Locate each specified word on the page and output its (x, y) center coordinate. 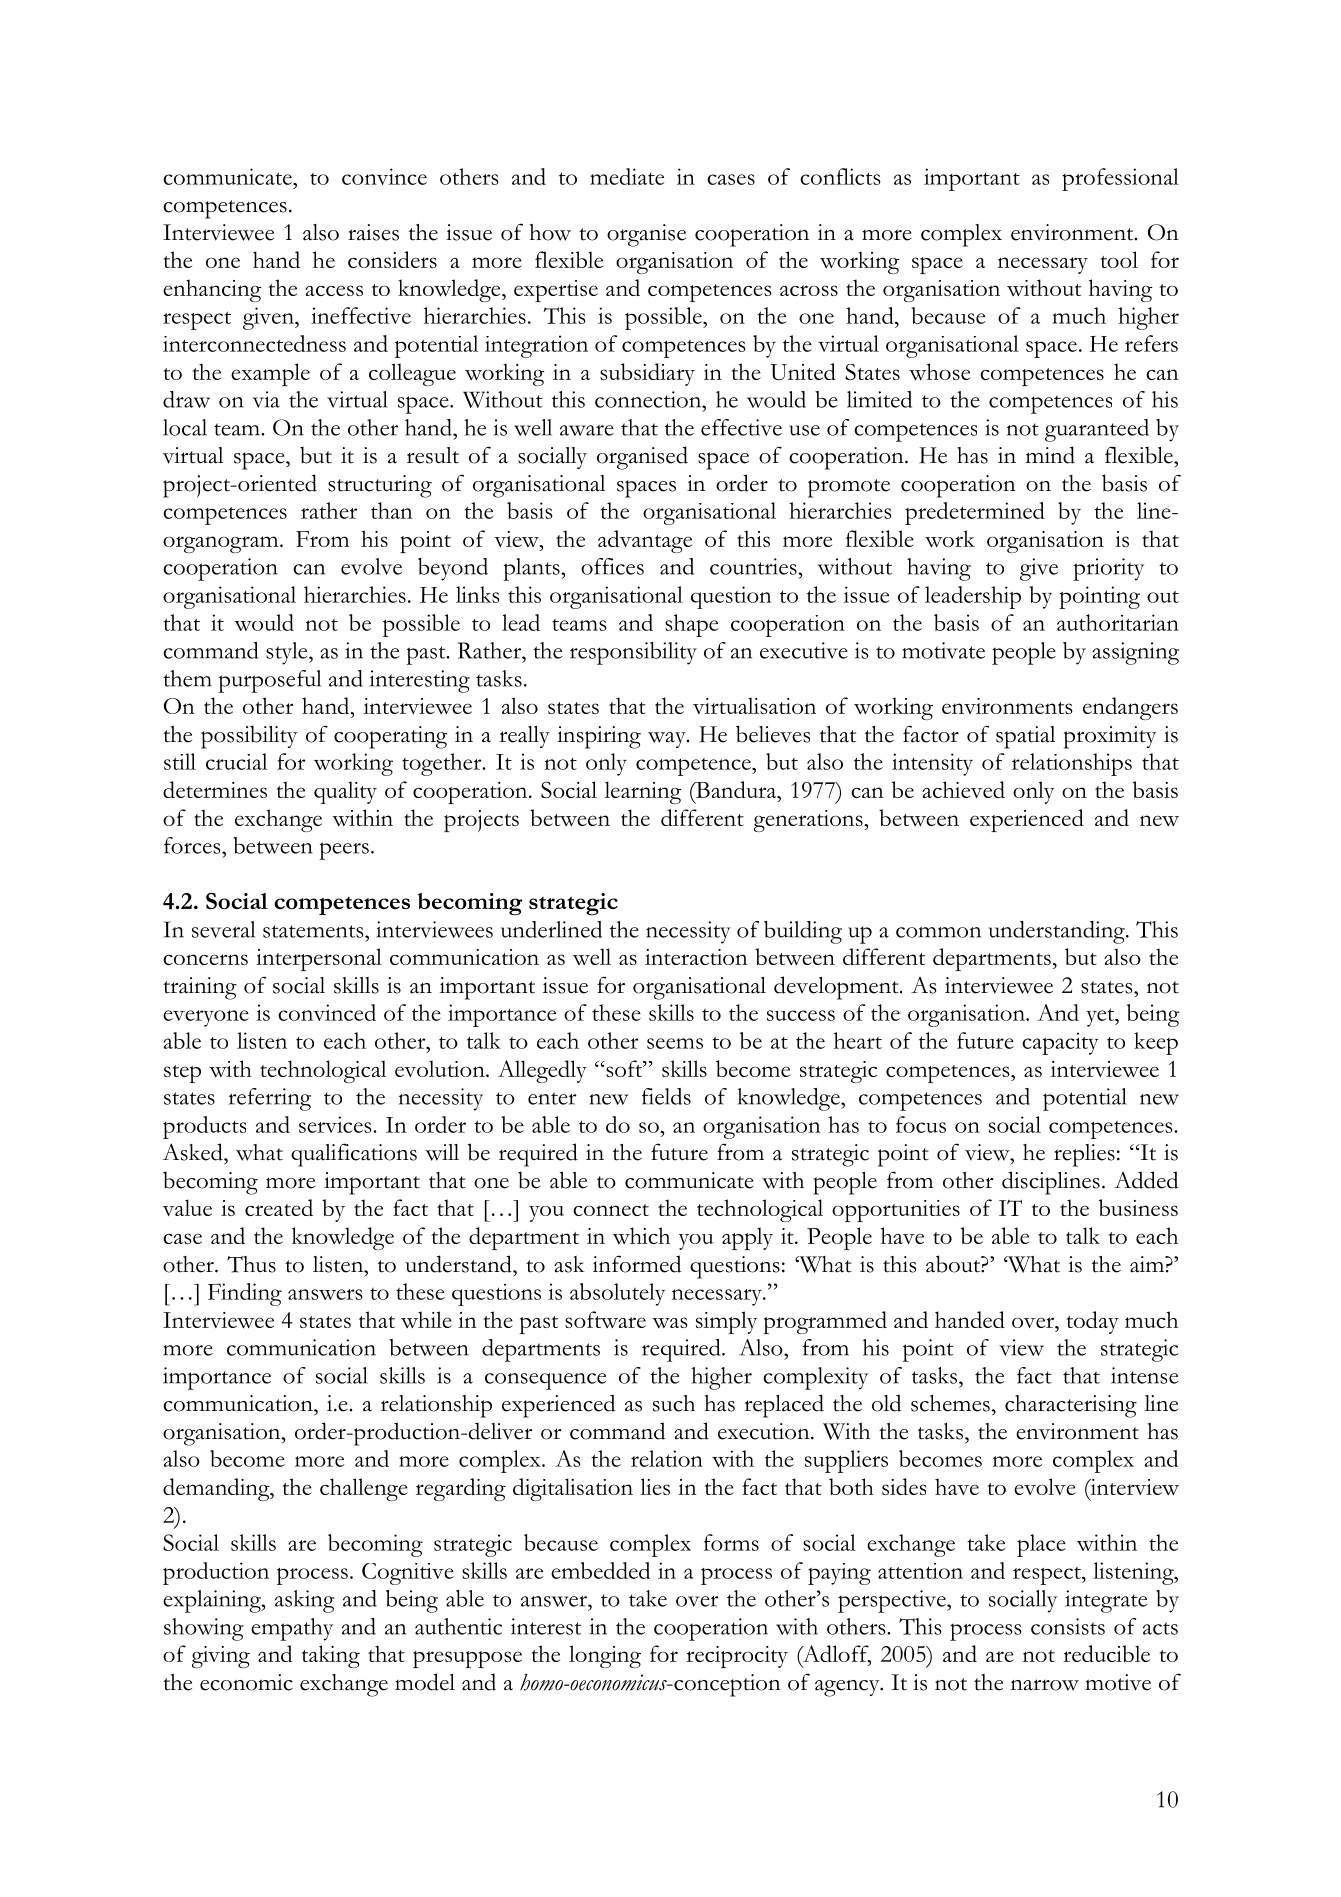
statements (314, 931)
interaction (696, 957)
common (938, 932)
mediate (627, 176)
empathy (292, 1629)
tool (1119, 259)
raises (373, 232)
